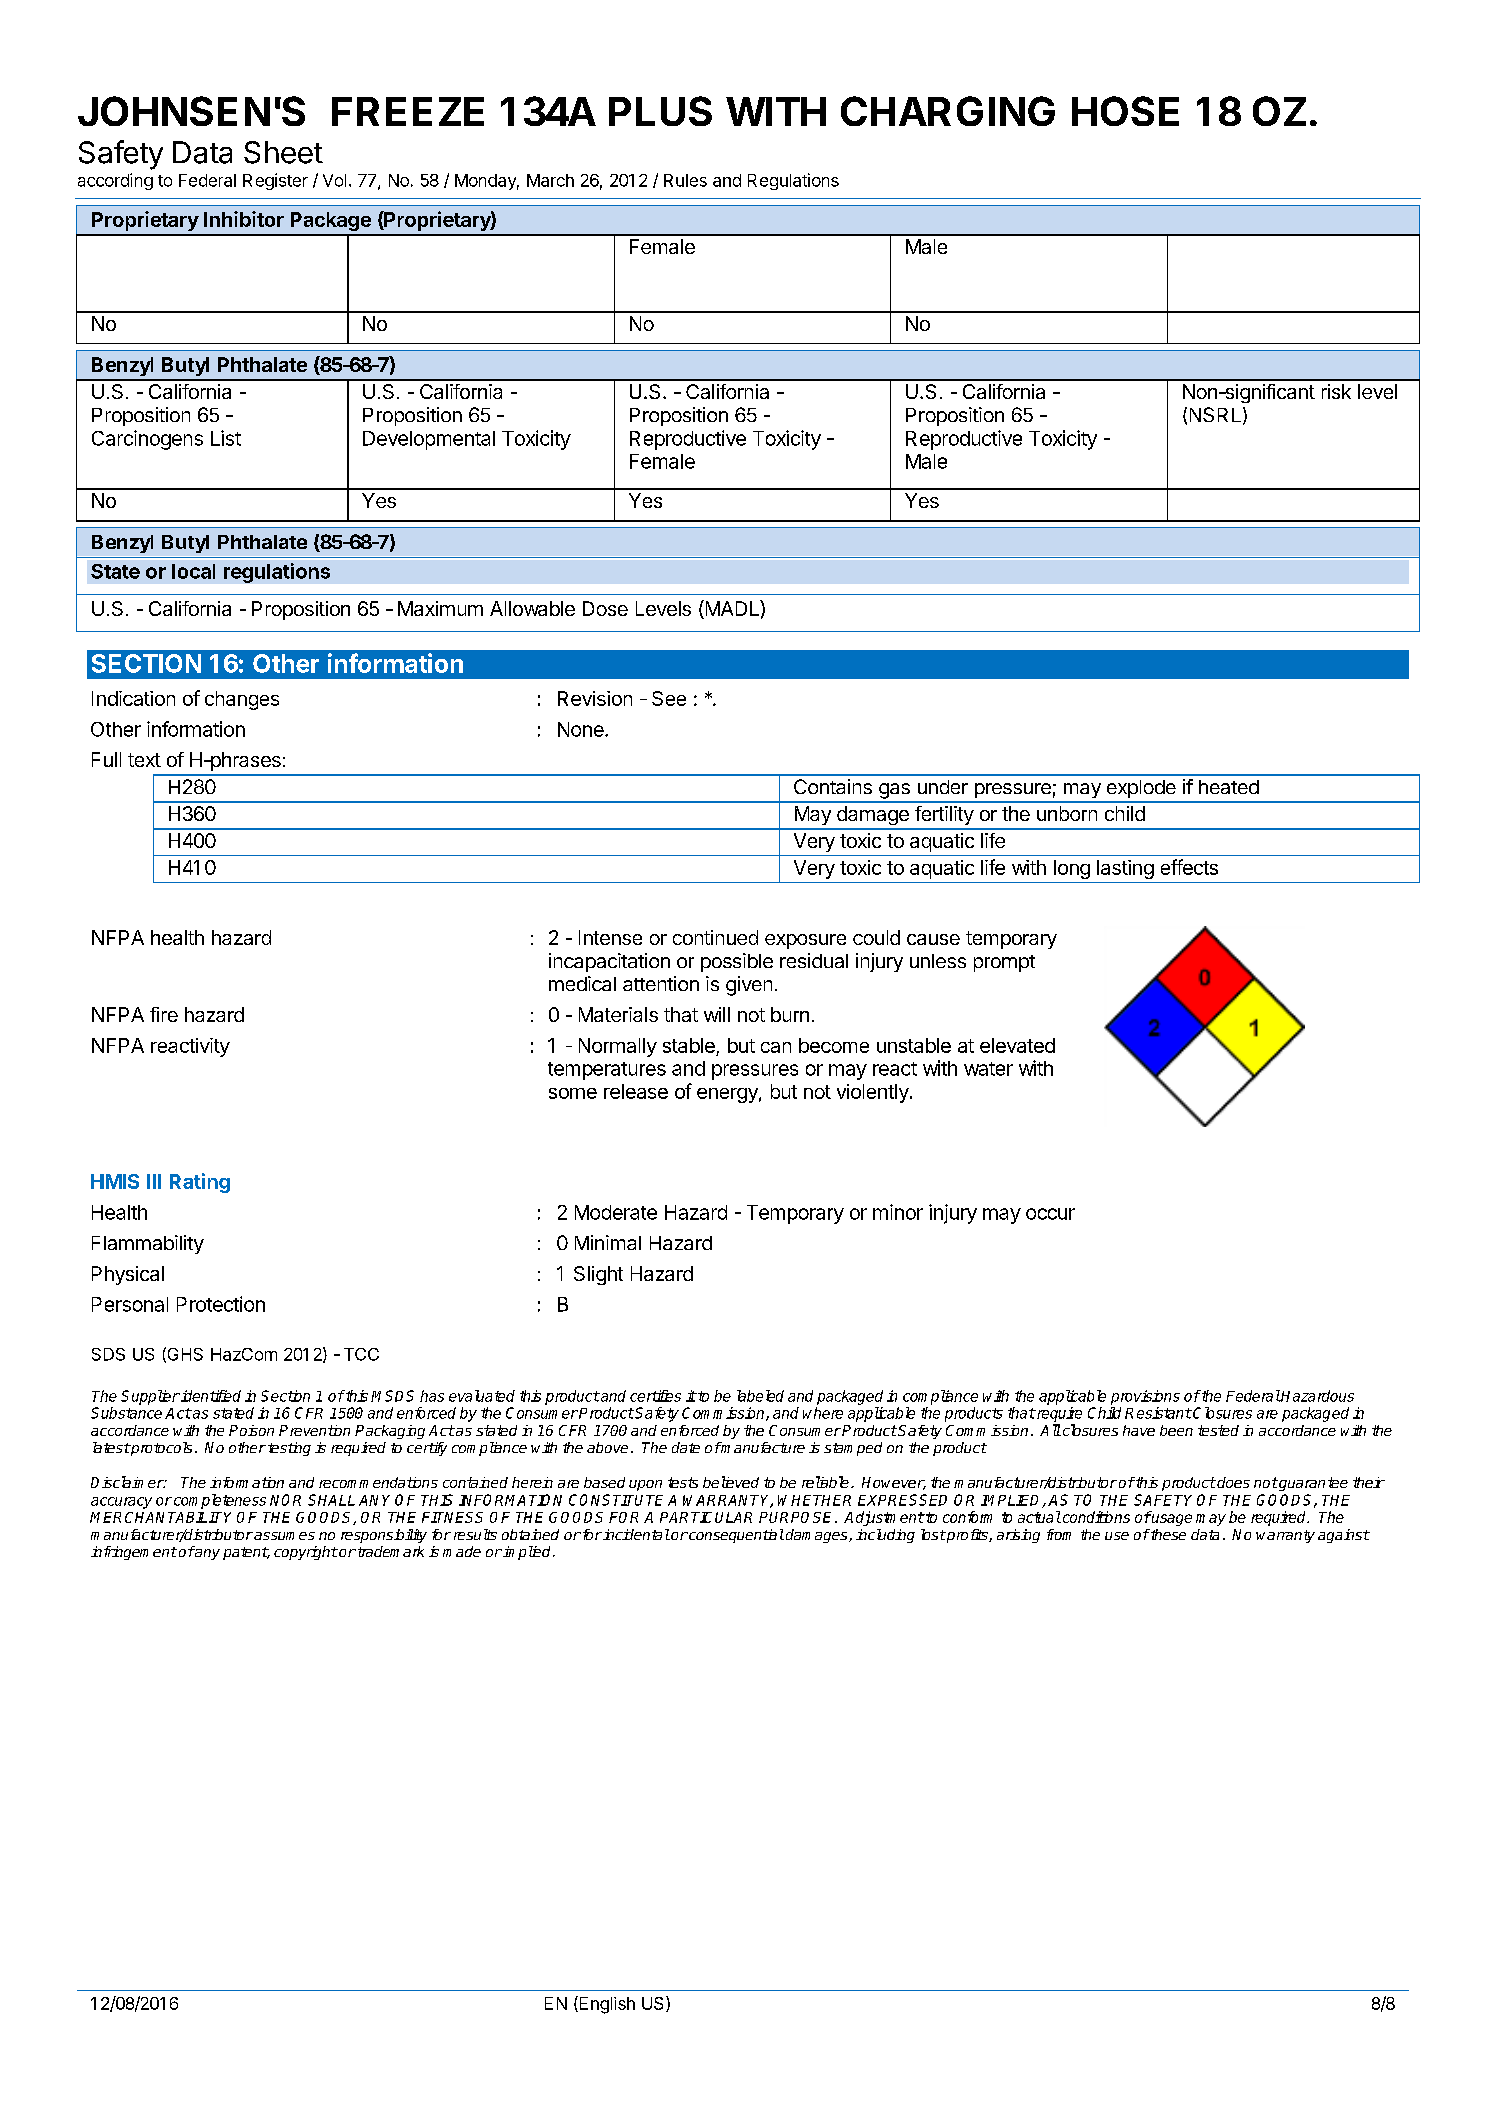 Image resolution: width=1496 pixels, height=2116 pixels. I want to click on fire, so click(164, 1014).
